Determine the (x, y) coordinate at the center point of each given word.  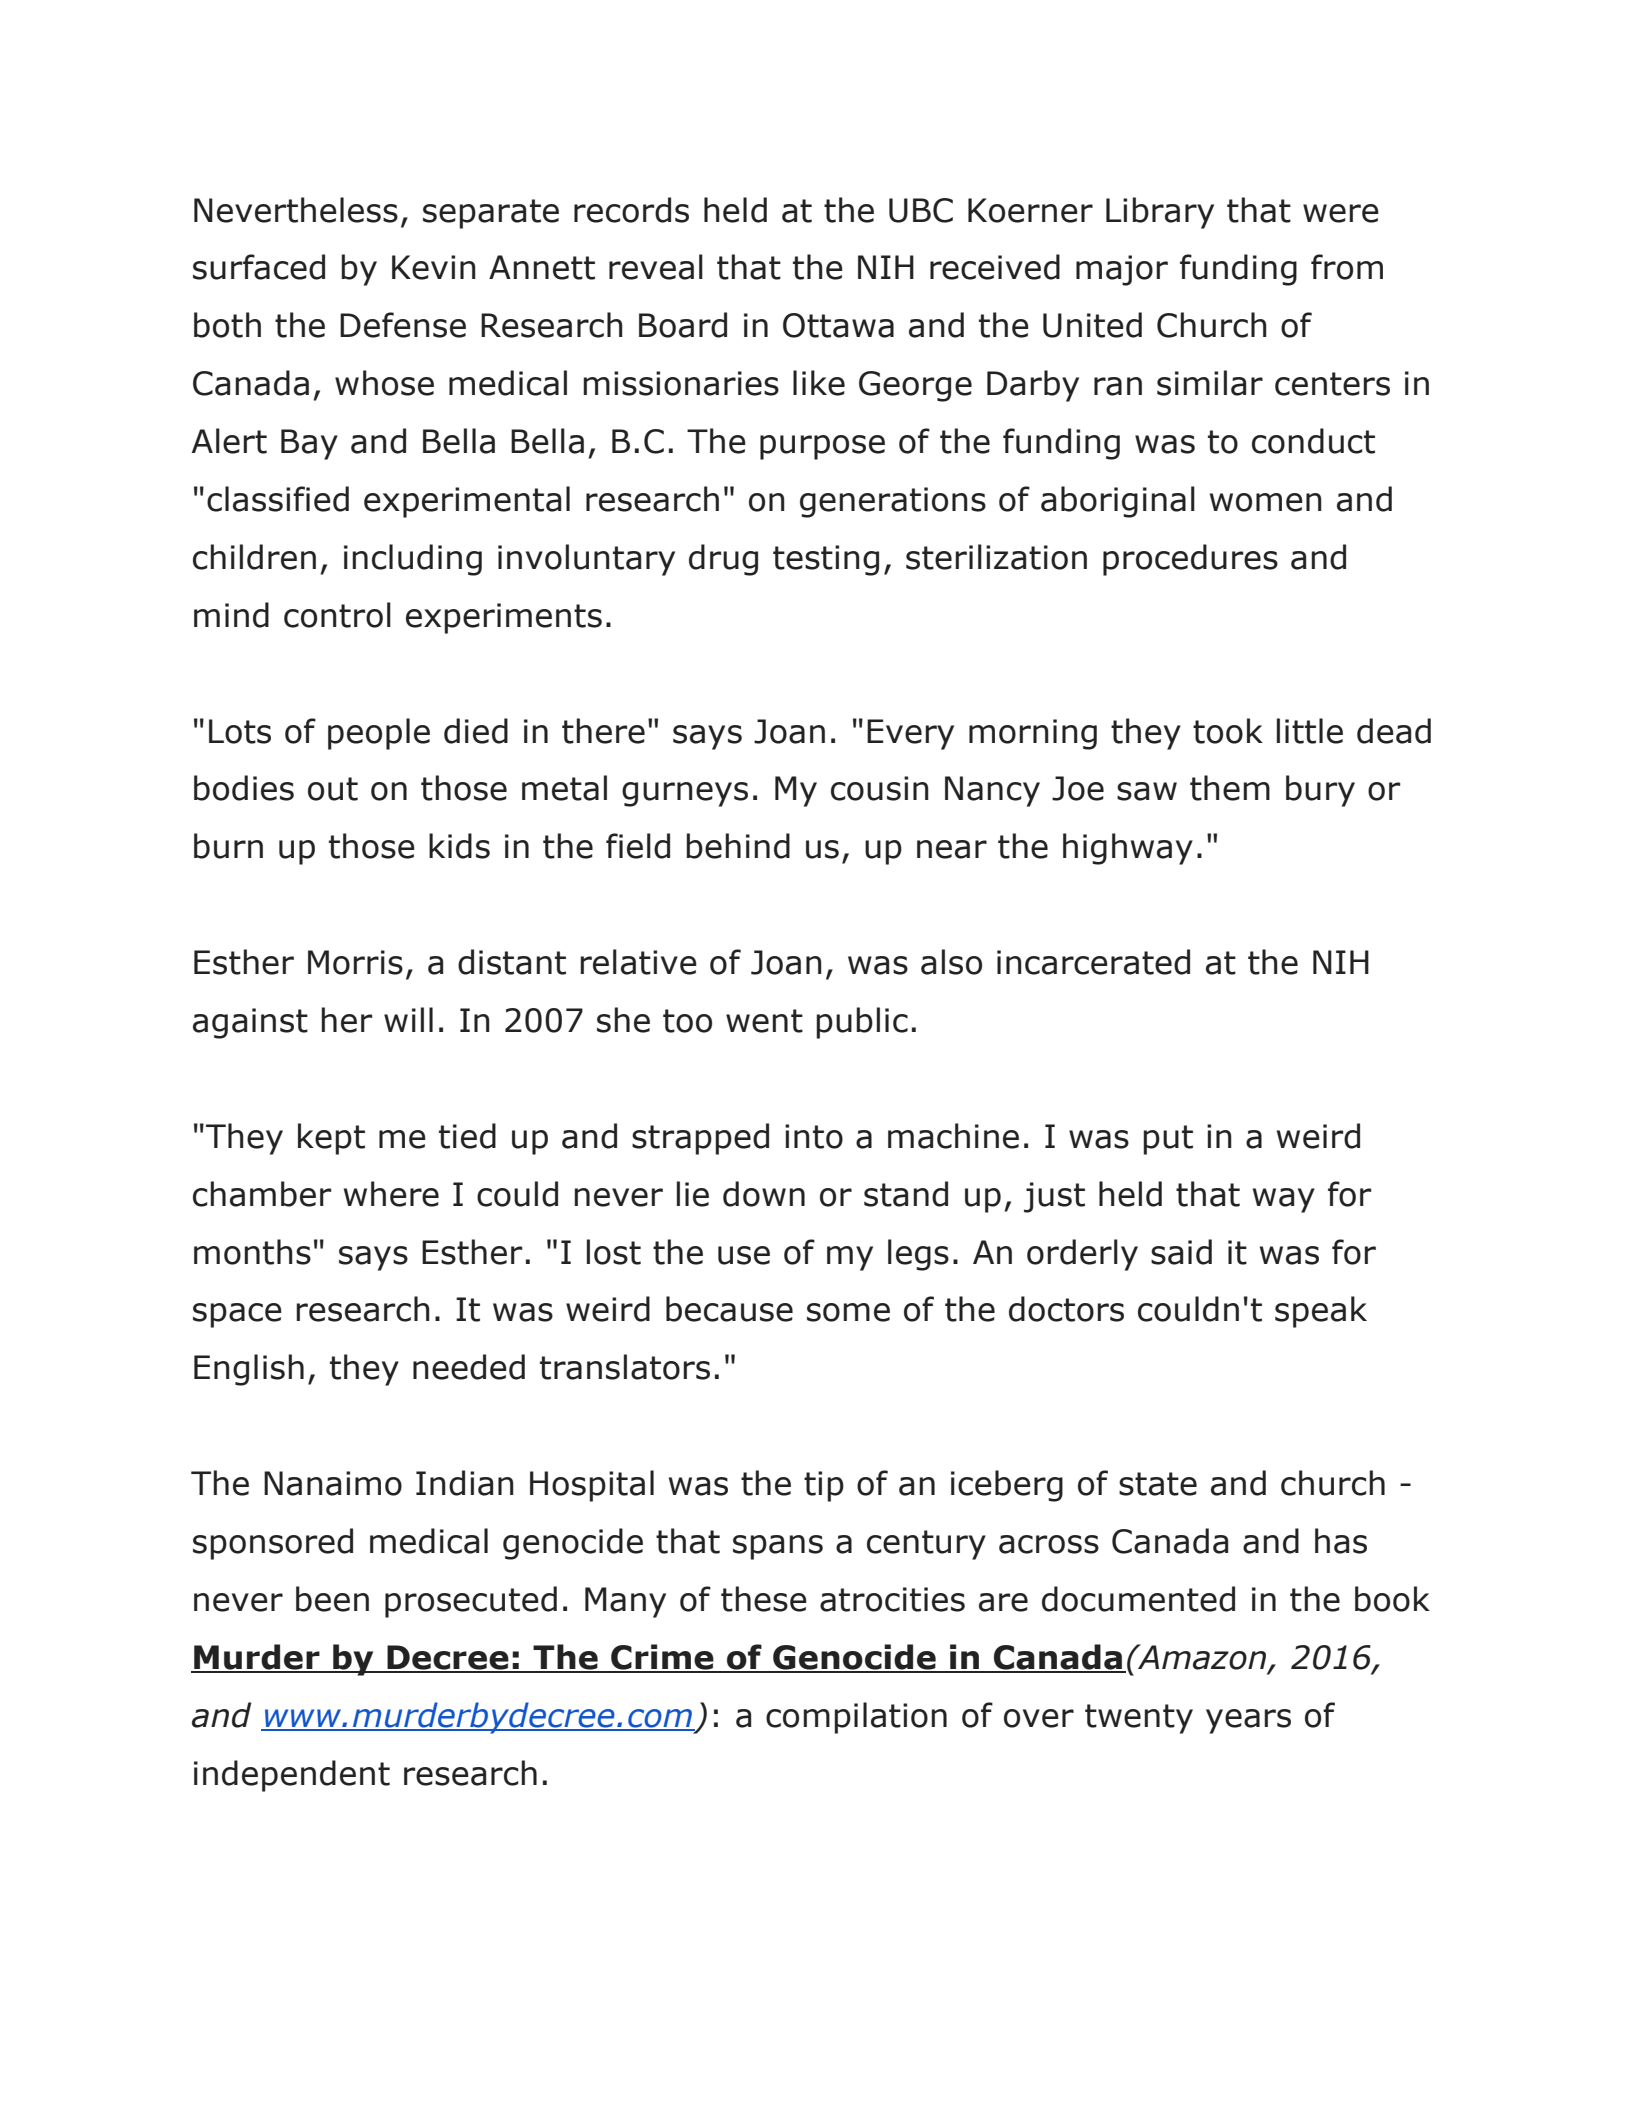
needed (469, 1367)
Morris (355, 962)
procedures (1190, 560)
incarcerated (1093, 962)
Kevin (434, 267)
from (1347, 267)
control (337, 615)
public (862, 1023)
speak (1321, 1312)
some (848, 1312)
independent (292, 1776)
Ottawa (838, 325)
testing (826, 560)
